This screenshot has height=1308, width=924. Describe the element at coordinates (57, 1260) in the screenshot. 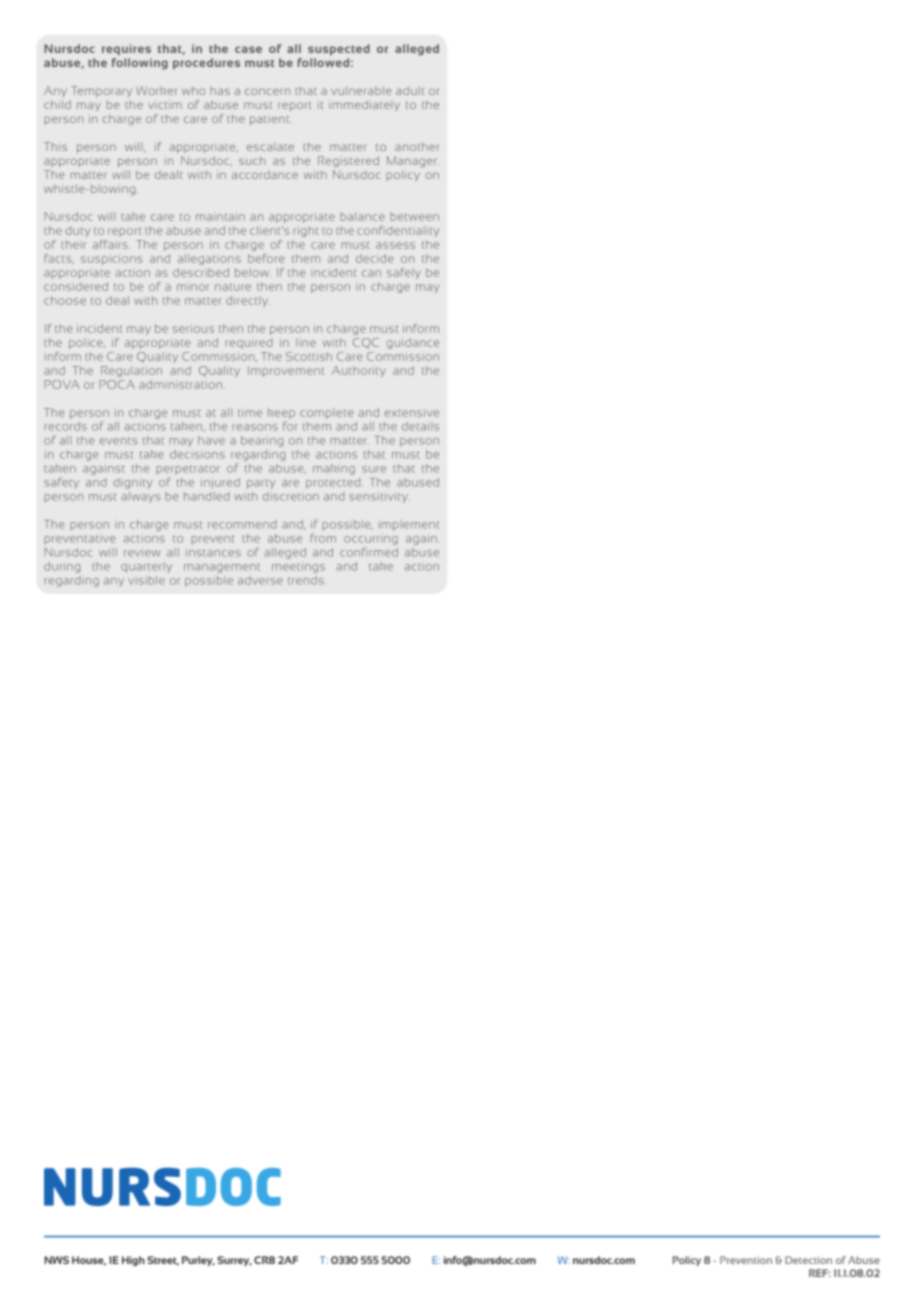

I see `NWS` at that location.
